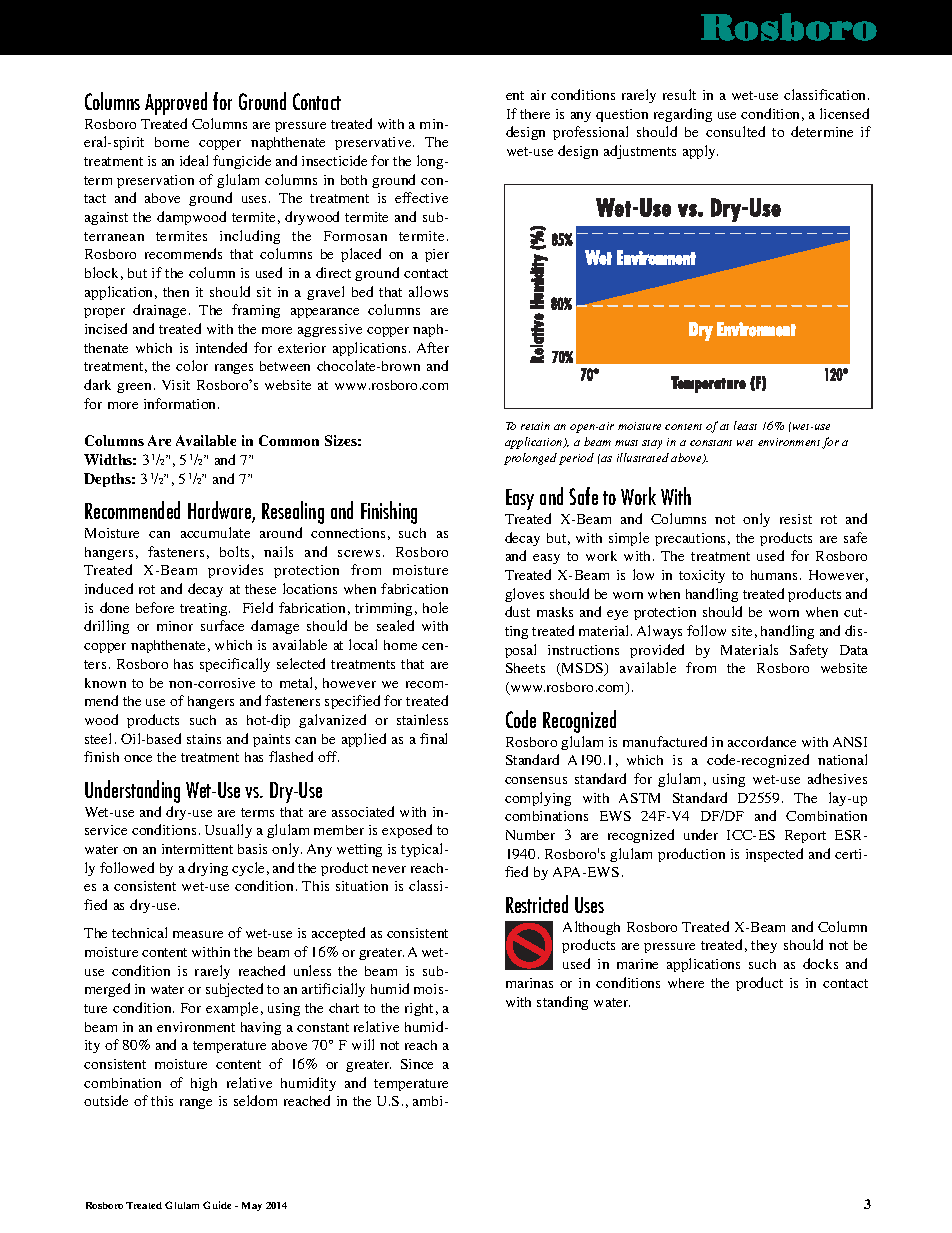 This document has width=952, height=1233. I want to click on Sheets, so click(525, 668).
